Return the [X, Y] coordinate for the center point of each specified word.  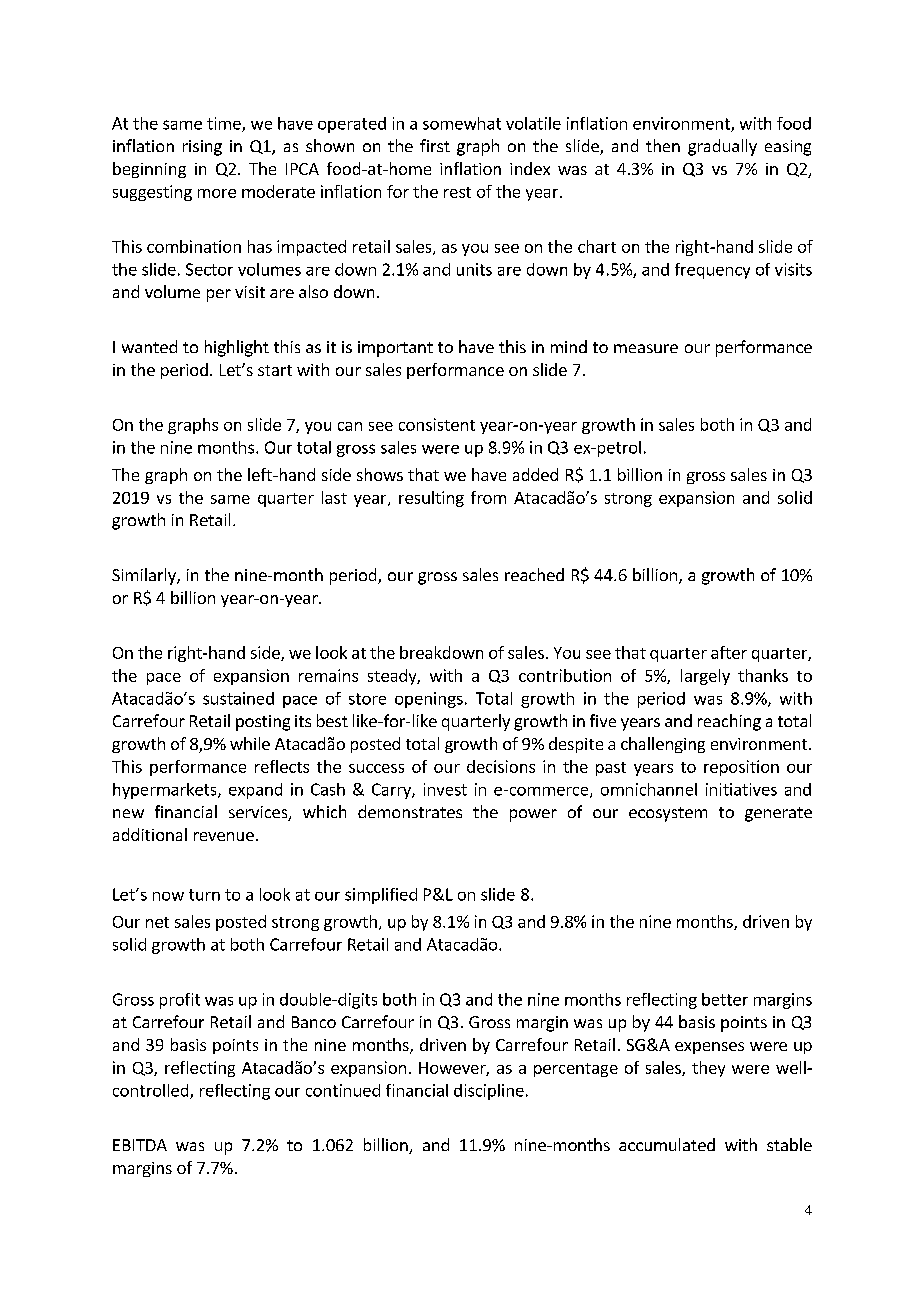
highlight [237, 348]
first [435, 145]
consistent [437, 424]
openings [429, 700]
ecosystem [668, 814]
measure [646, 348]
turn [204, 895]
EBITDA [140, 1145]
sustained [238, 698]
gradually [722, 147]
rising [202, 148]
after [729, 652]
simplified [381, 896]
